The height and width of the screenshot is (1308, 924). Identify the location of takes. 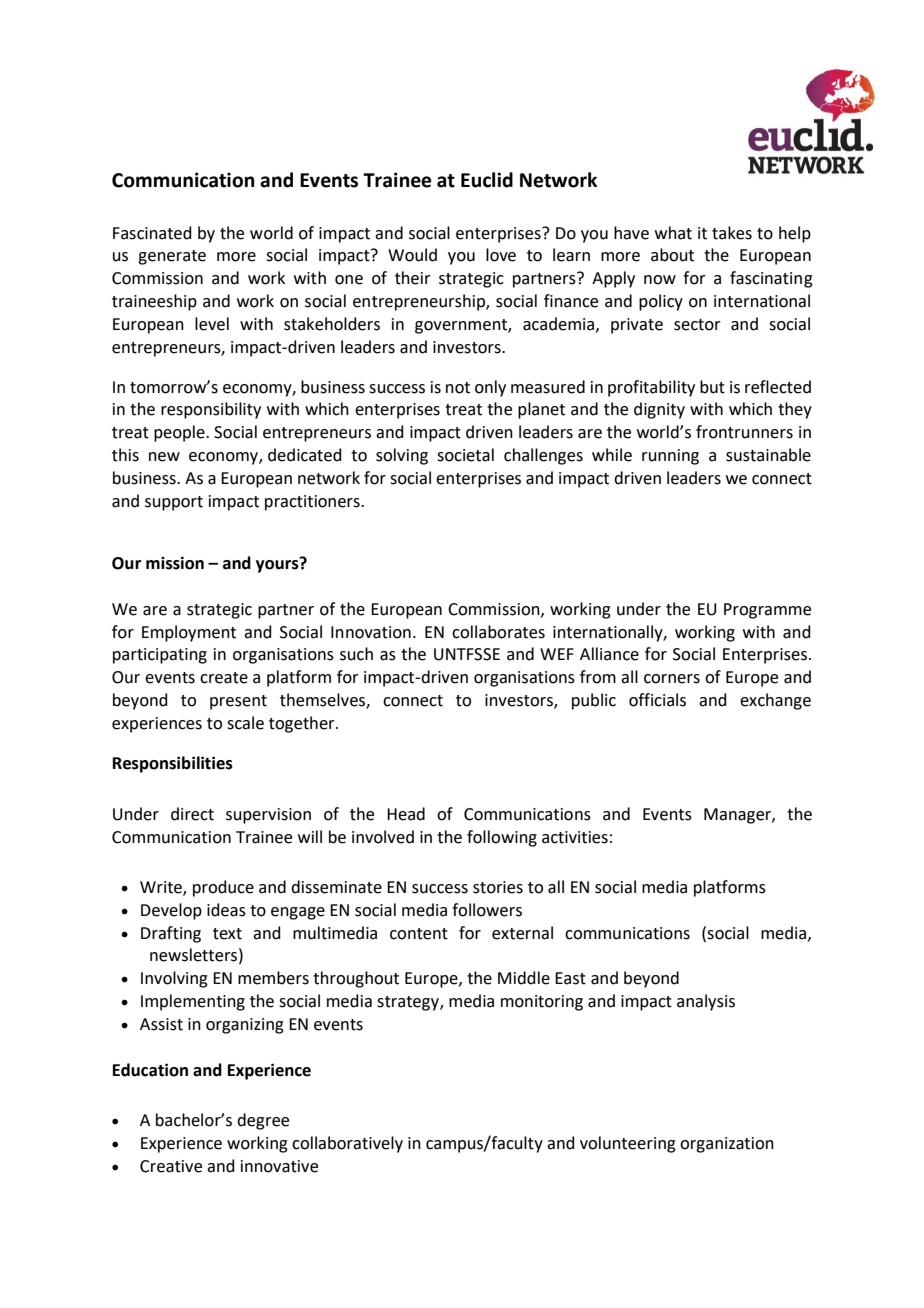
(732, 233).
